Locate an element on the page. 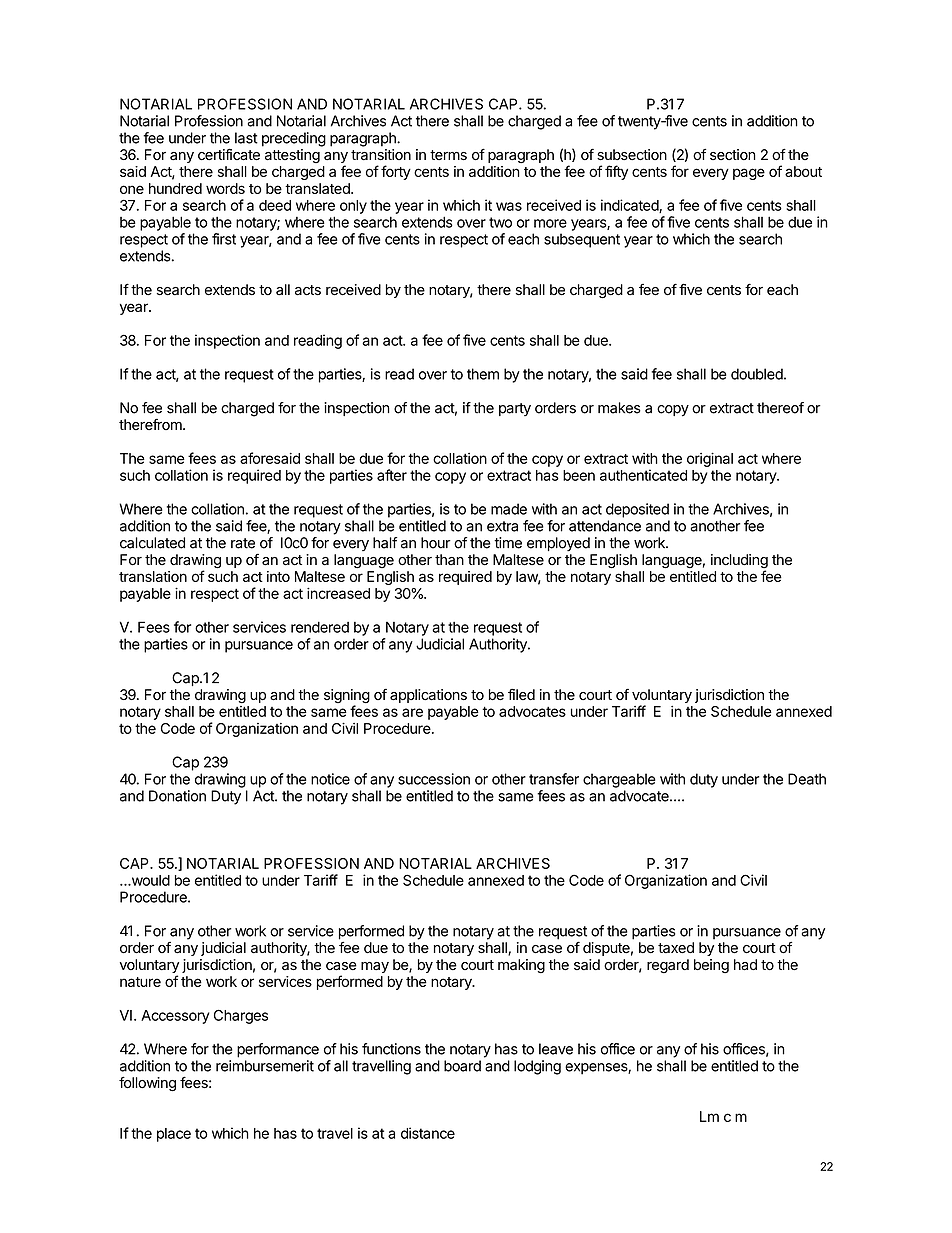  them is located at coordinates (483, 374).
